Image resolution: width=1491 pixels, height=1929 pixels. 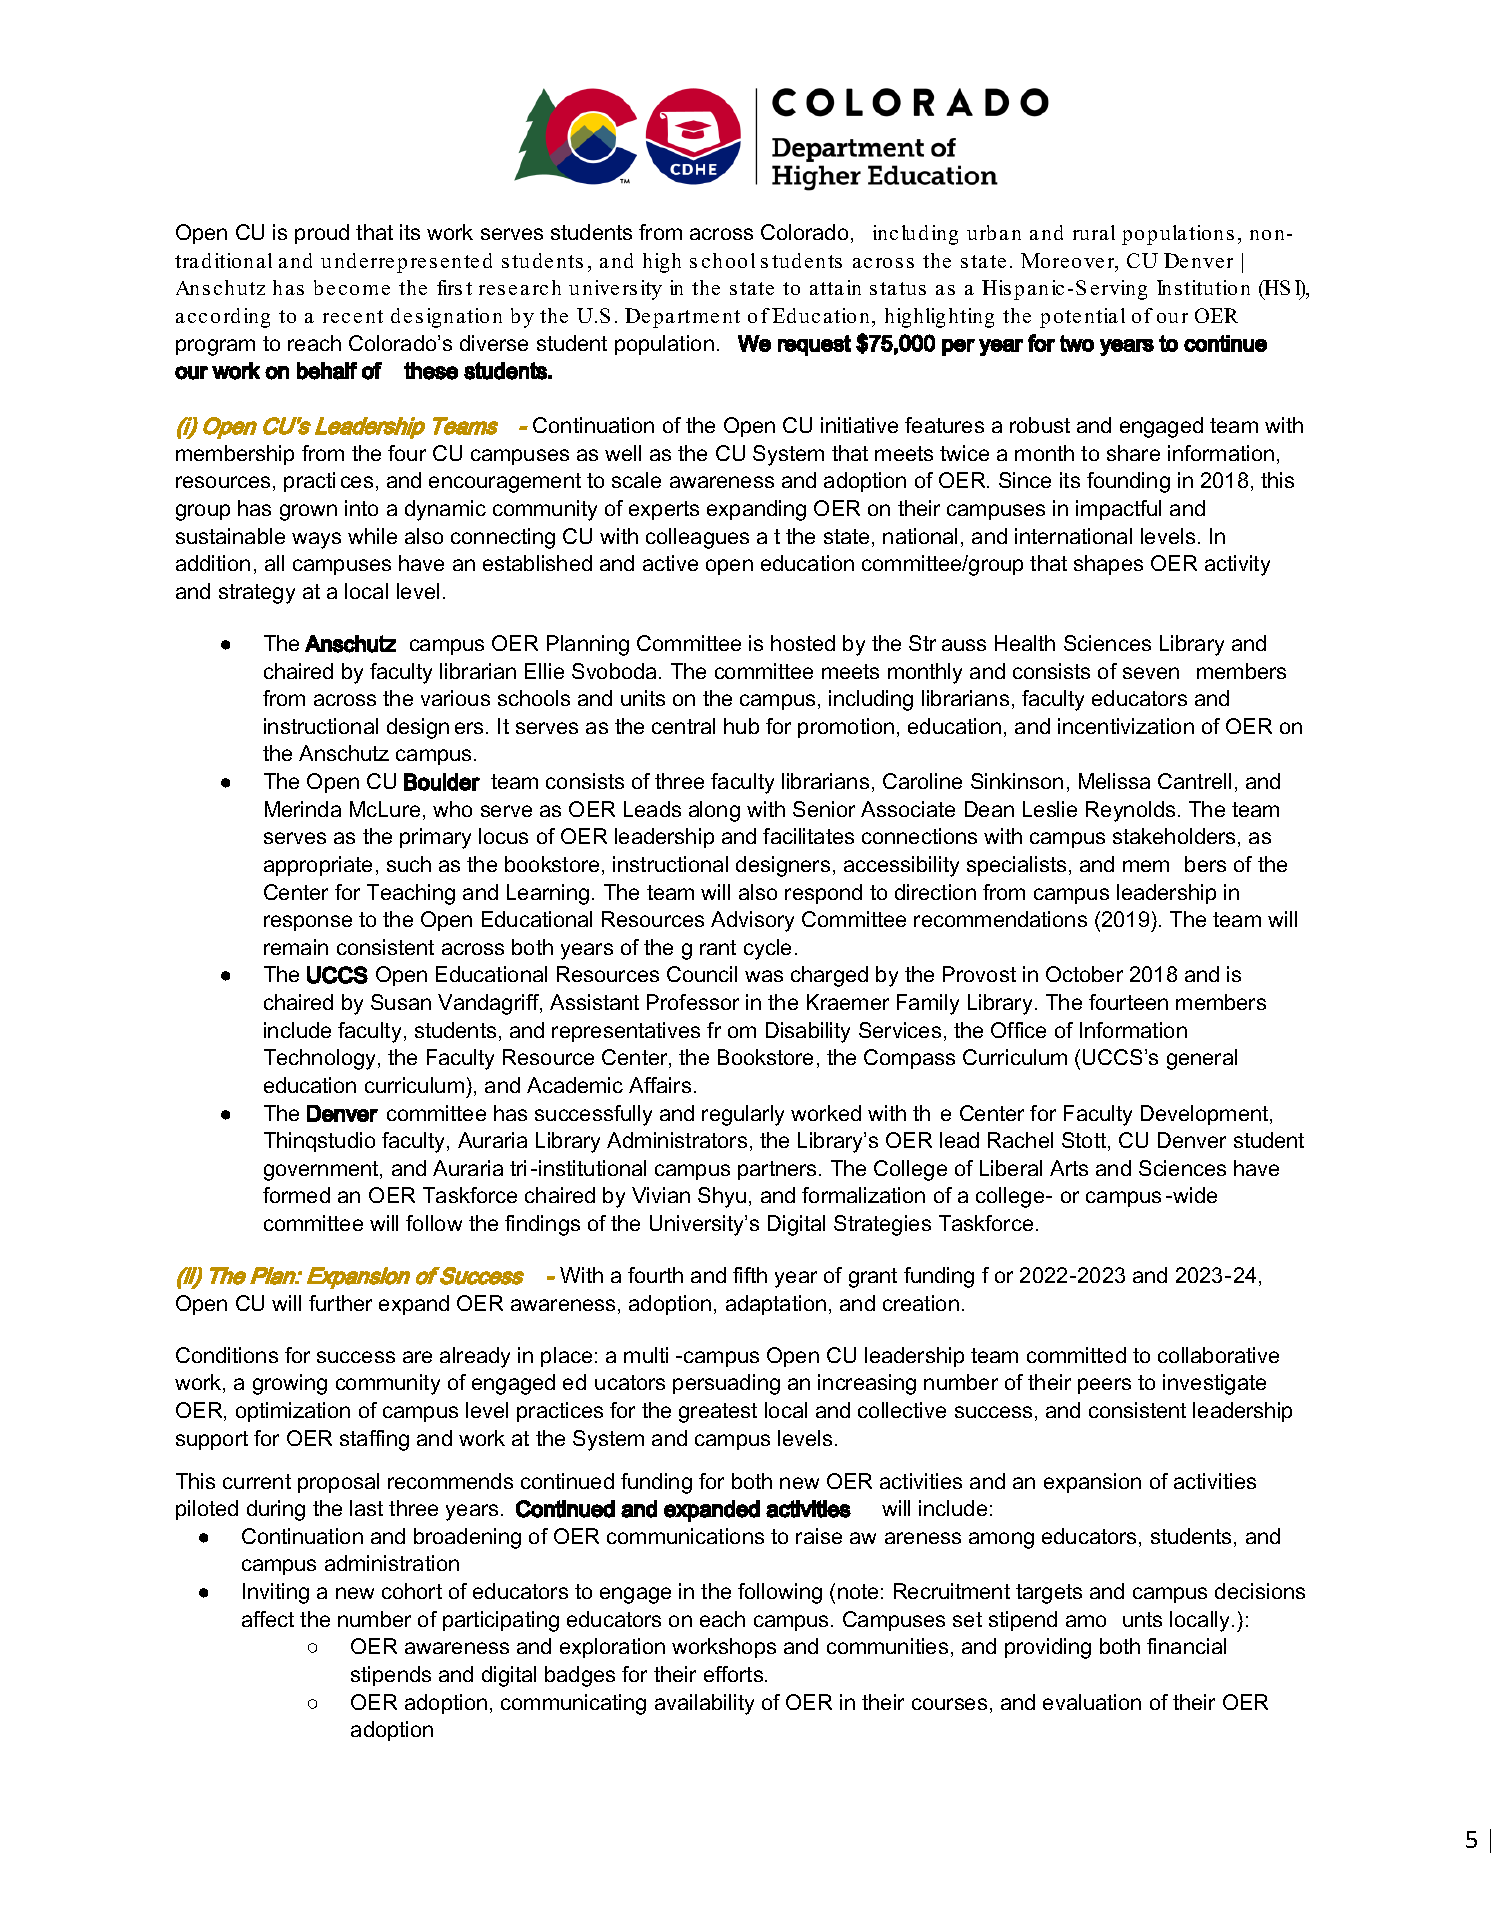 I want to click on Moreover, so click(x=1069, y=262).
